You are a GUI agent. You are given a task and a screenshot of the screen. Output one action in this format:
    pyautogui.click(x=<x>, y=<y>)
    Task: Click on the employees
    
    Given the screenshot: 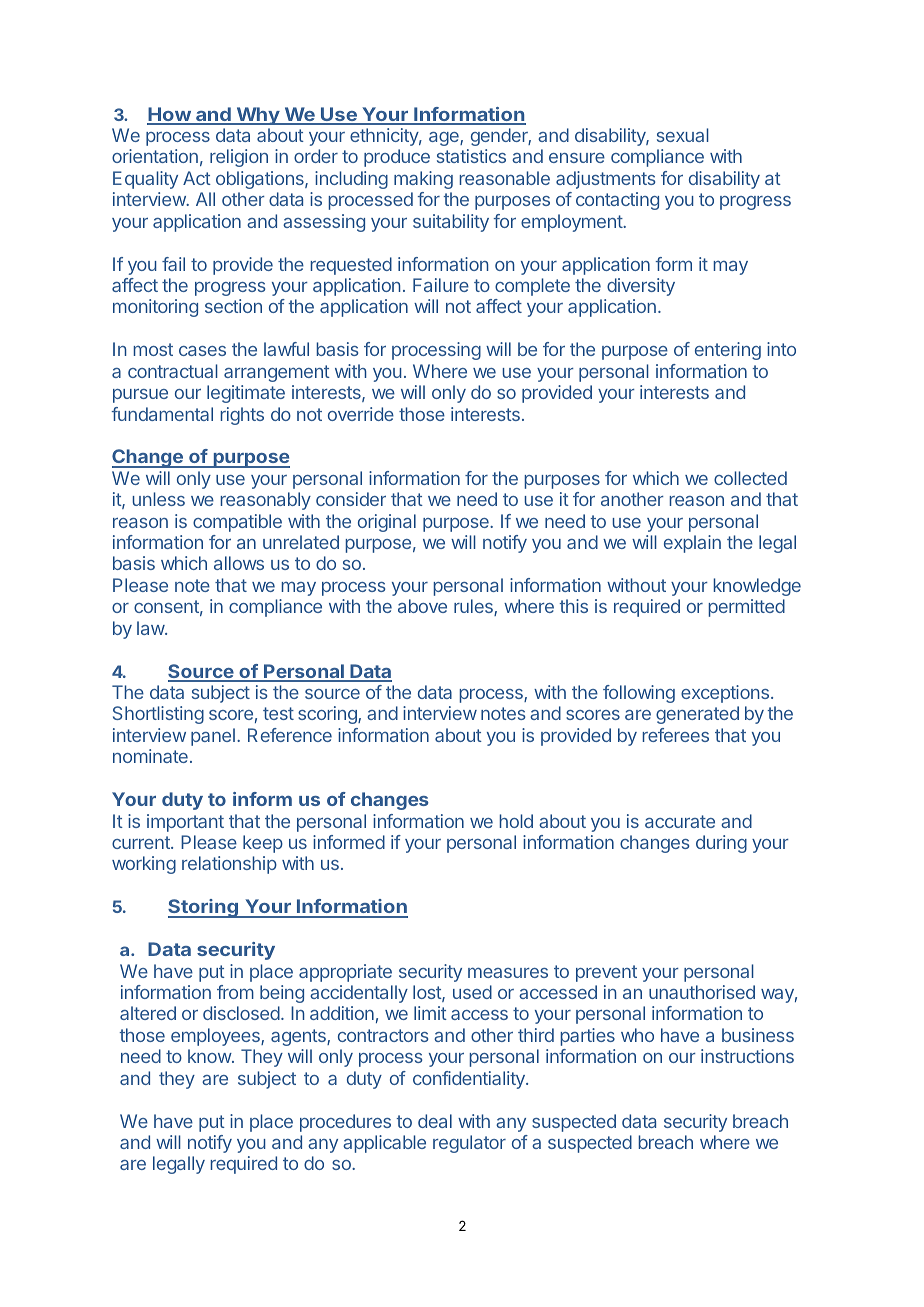 What is the action you would take?
    pyautogui.click(x=216, y=1037)
